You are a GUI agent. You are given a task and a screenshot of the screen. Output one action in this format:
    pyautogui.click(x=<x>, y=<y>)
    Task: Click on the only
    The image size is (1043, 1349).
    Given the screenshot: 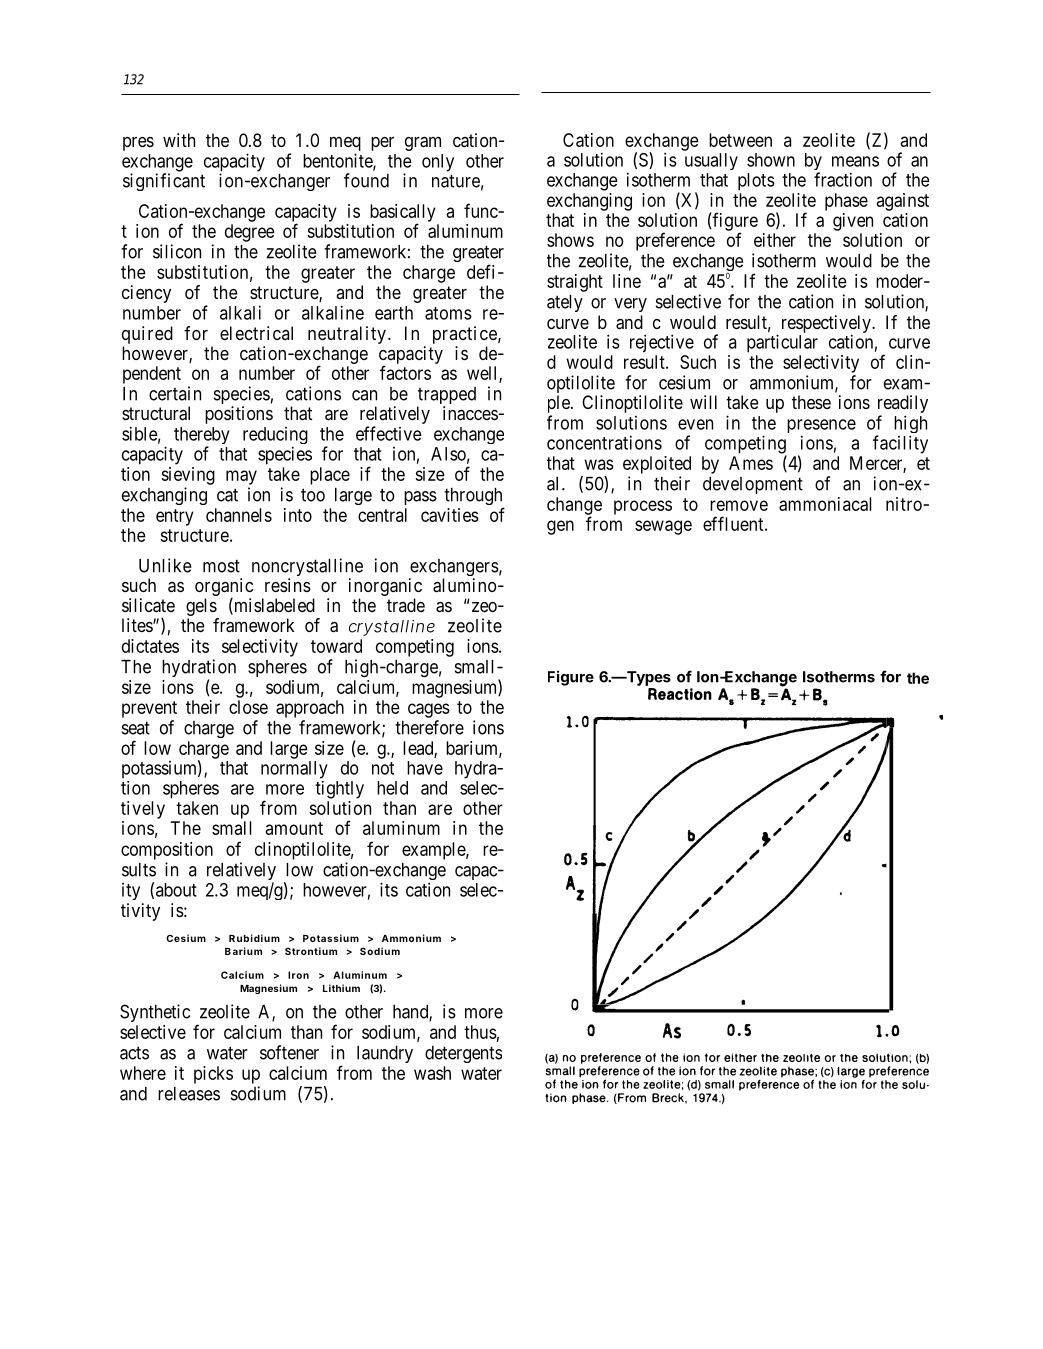 What is the action you would take?
    pyautogui.click(x=438, y=163)
